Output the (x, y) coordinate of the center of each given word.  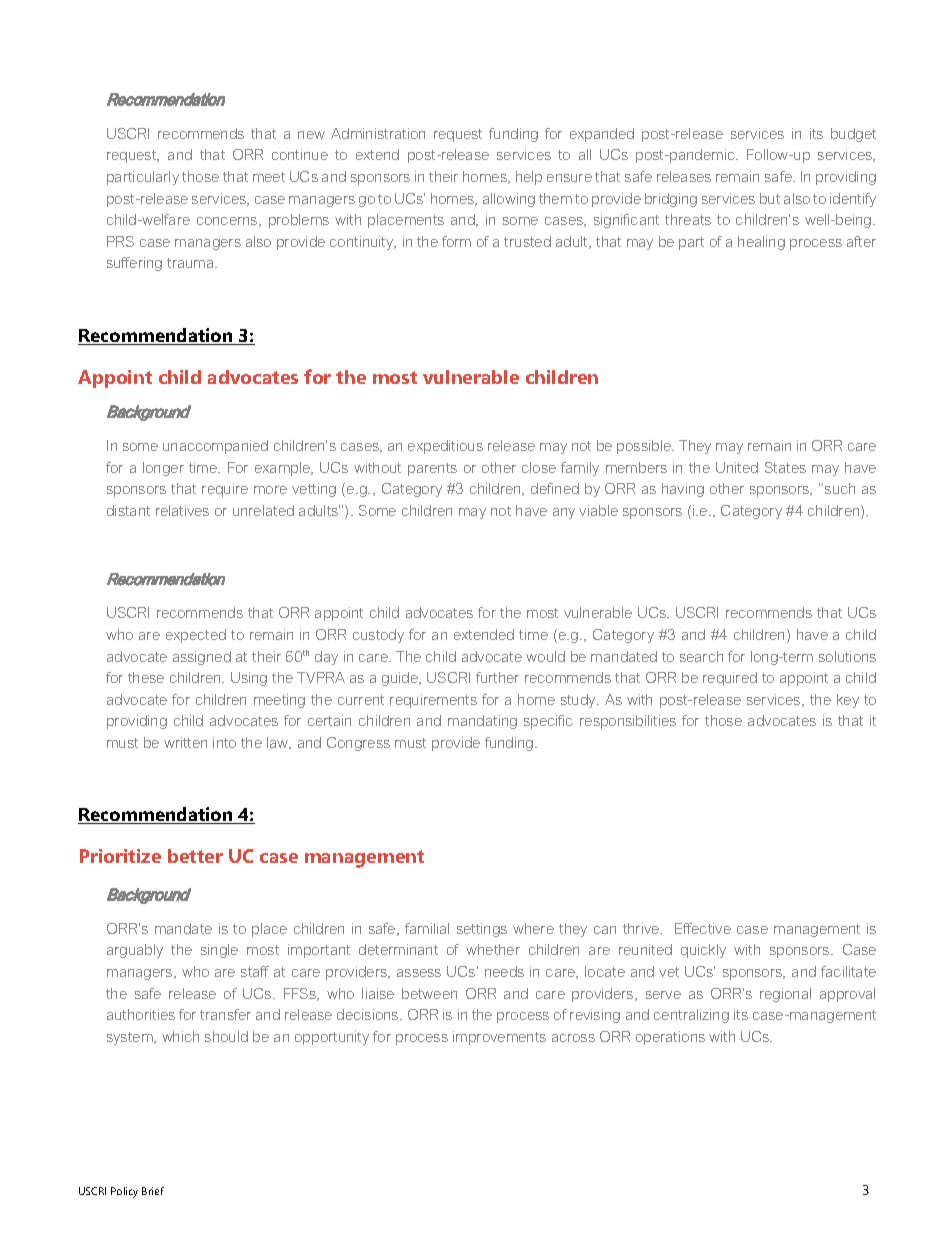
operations (670, 1038)
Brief (153, 1191)
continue (300, 154)
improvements (499, 1038)
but (770, 198)
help (529, 178)
